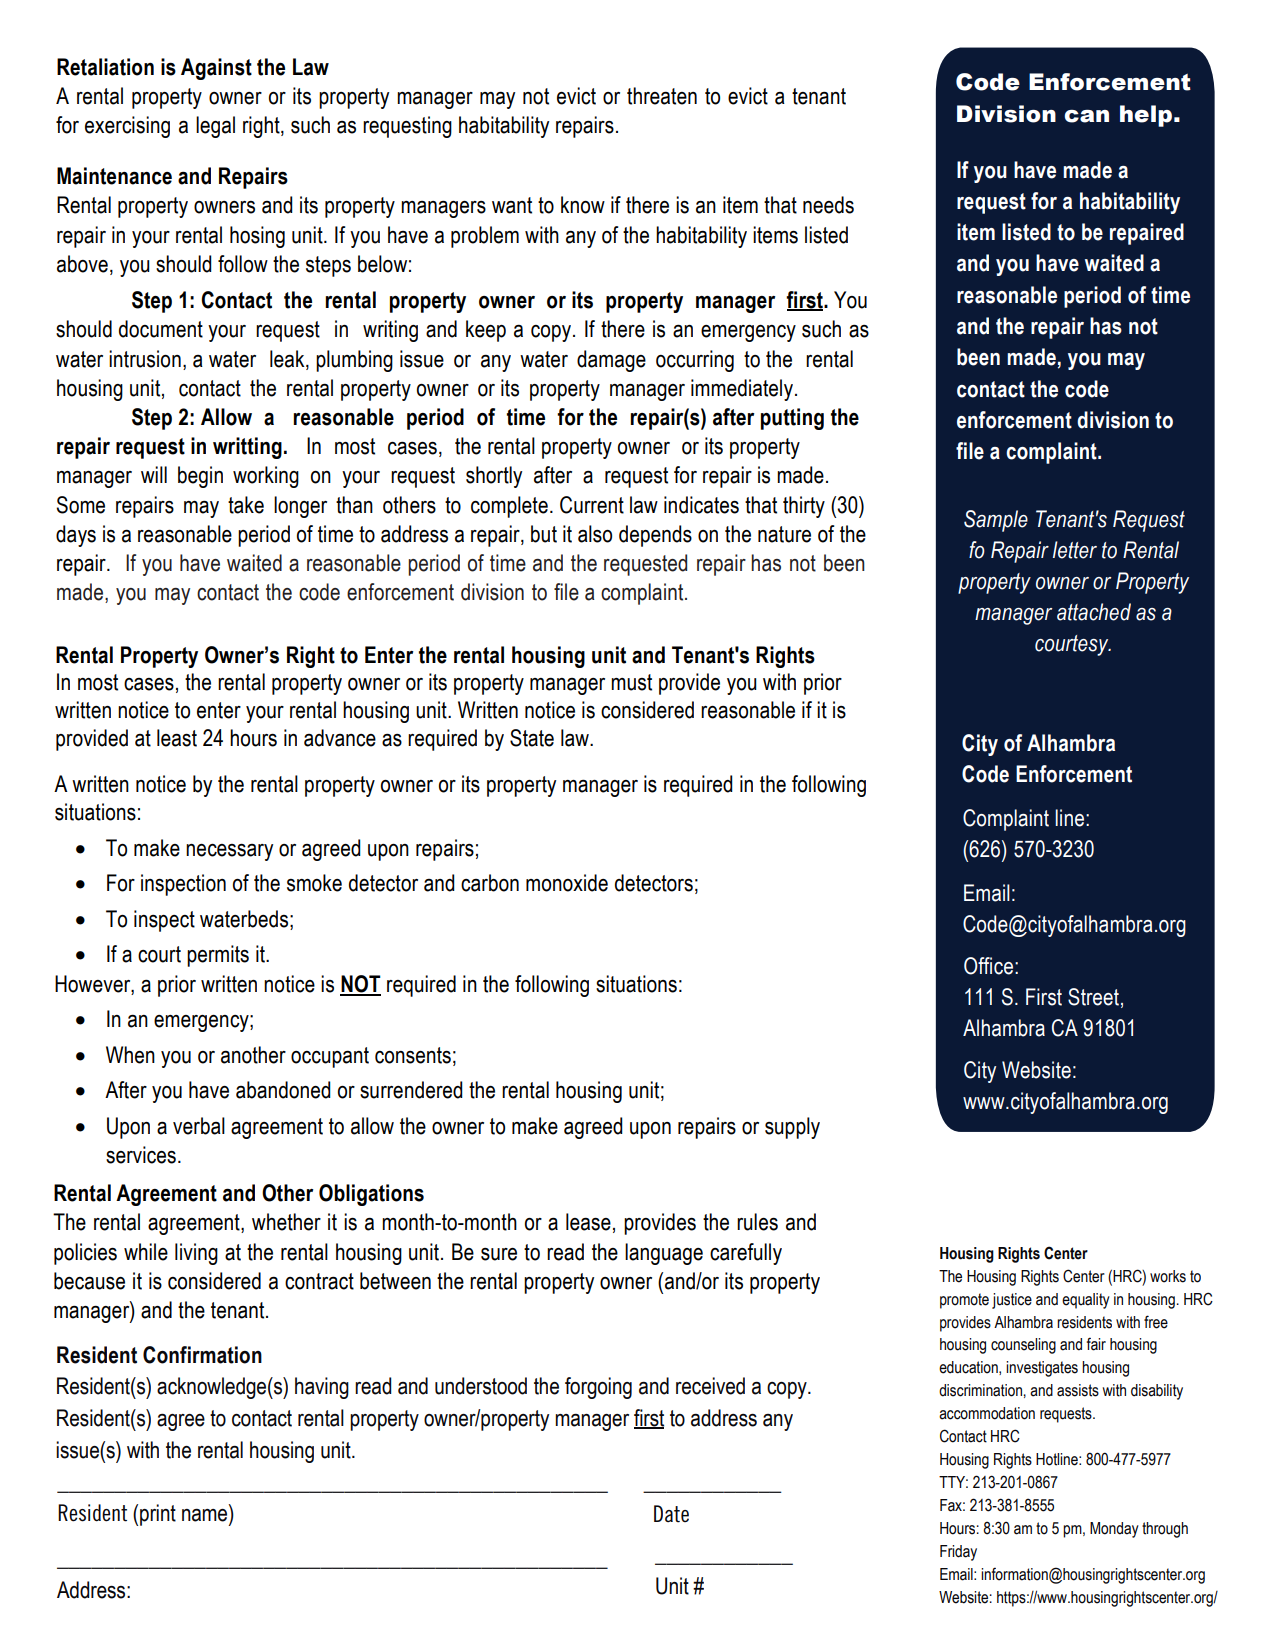 The width and height of the document is (1276, 1652). Describe the element at coordinates (145, 359) in the document. I see `intrusion` at that location.
